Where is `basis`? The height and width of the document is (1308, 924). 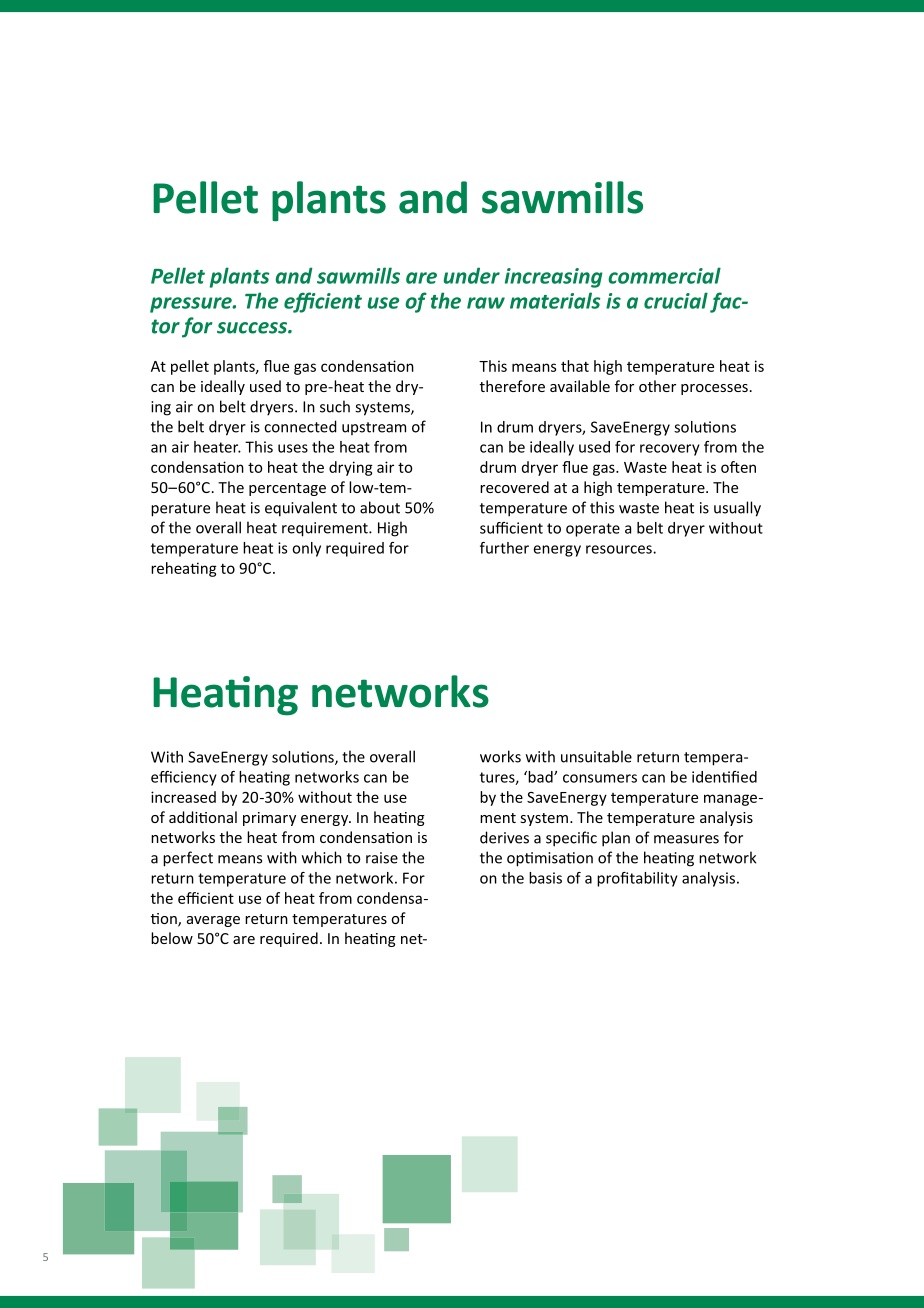 basis is located at coordinates (545, 878).
